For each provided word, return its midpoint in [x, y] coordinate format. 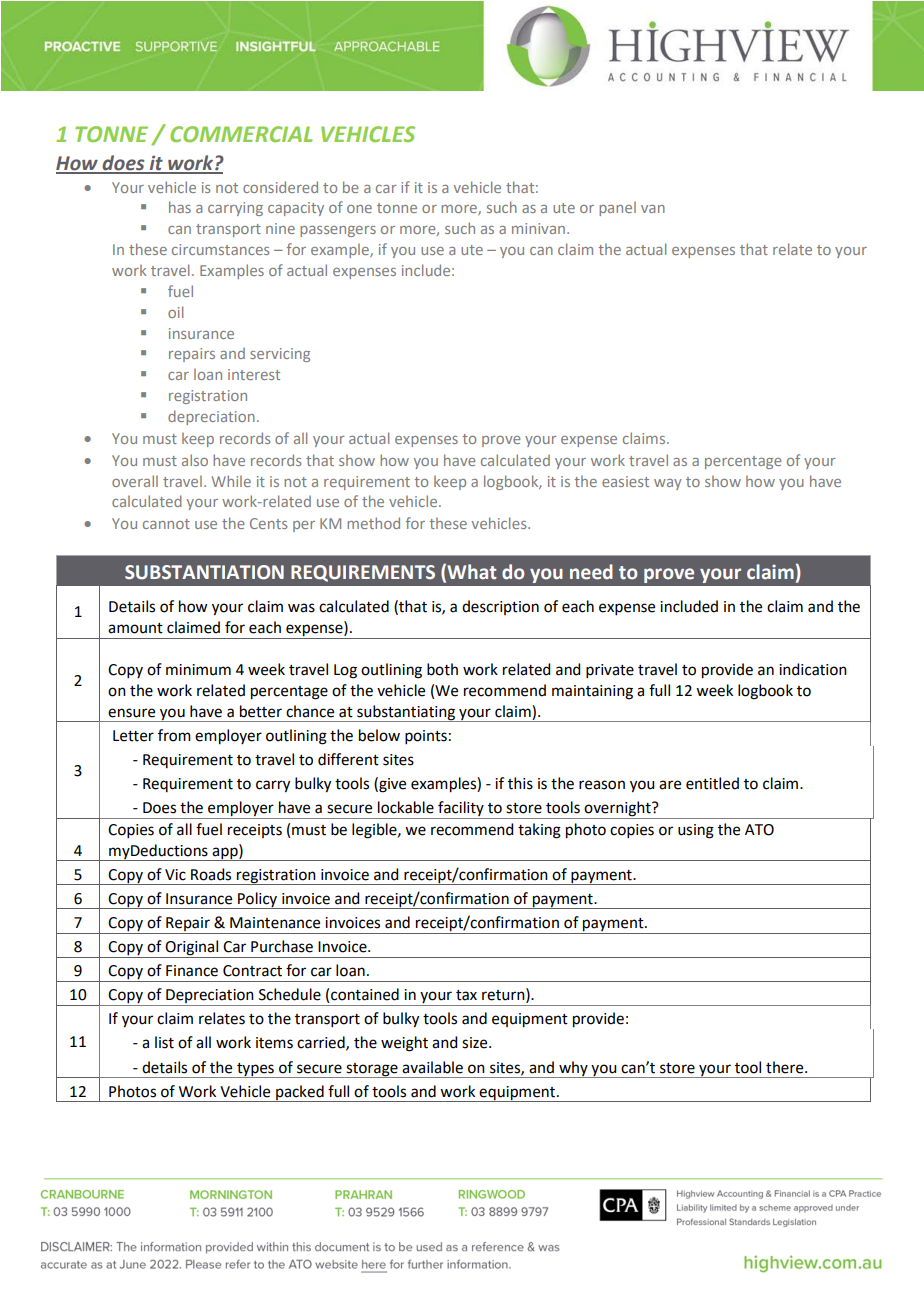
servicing [280, 355]
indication [813, 669]
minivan [538, 228]
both [442, 669]
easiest [625, 481]
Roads [211, 874]
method [373, 523]
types [255, 1070]
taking [539, 831]
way [668, 484]
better [261, 711]
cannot [166, 524]
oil [175, 312]
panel [617, 209]
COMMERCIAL [241, 134]
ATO [759, 830]
